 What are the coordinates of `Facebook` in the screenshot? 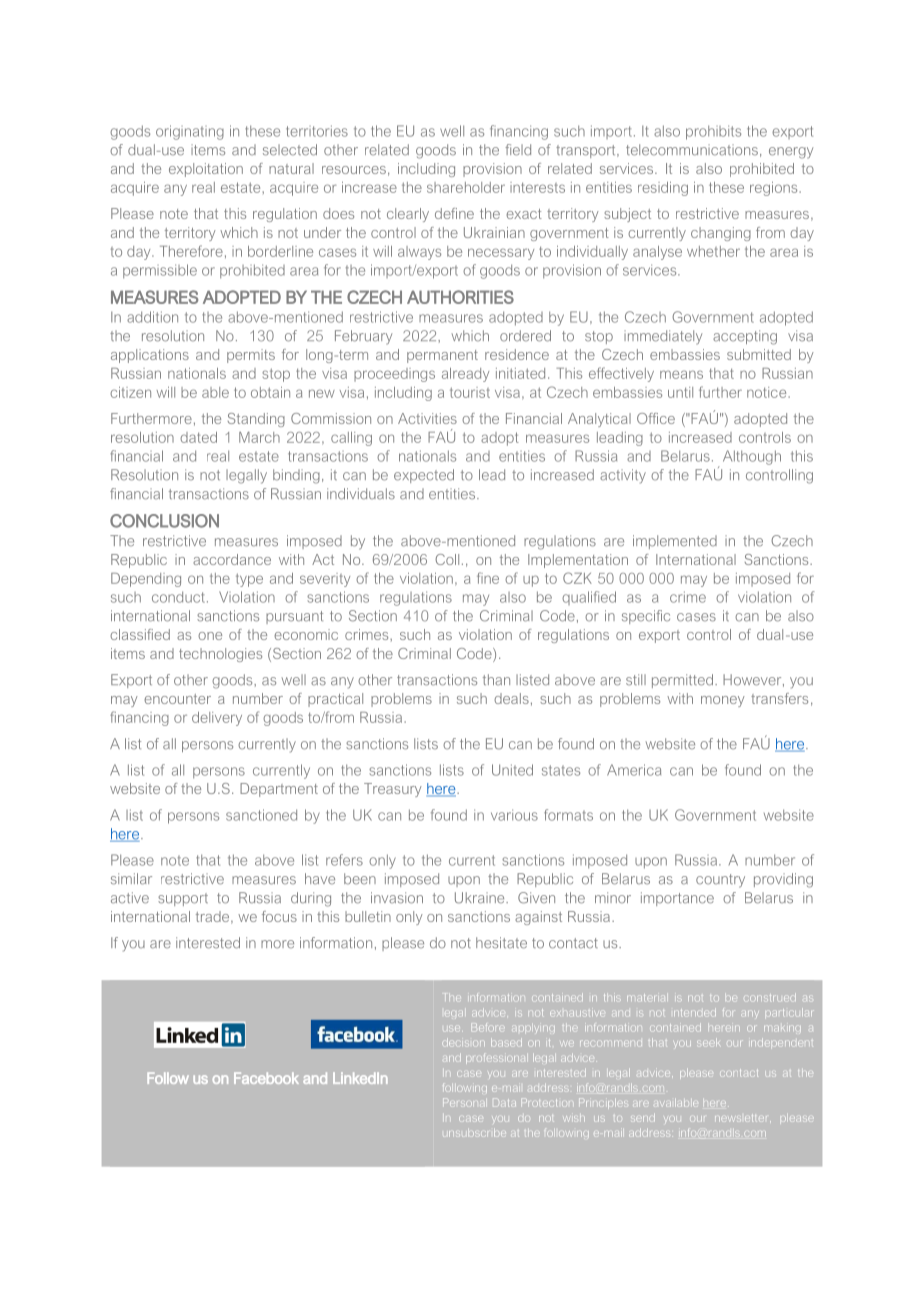 It's located at (266, 1078).
